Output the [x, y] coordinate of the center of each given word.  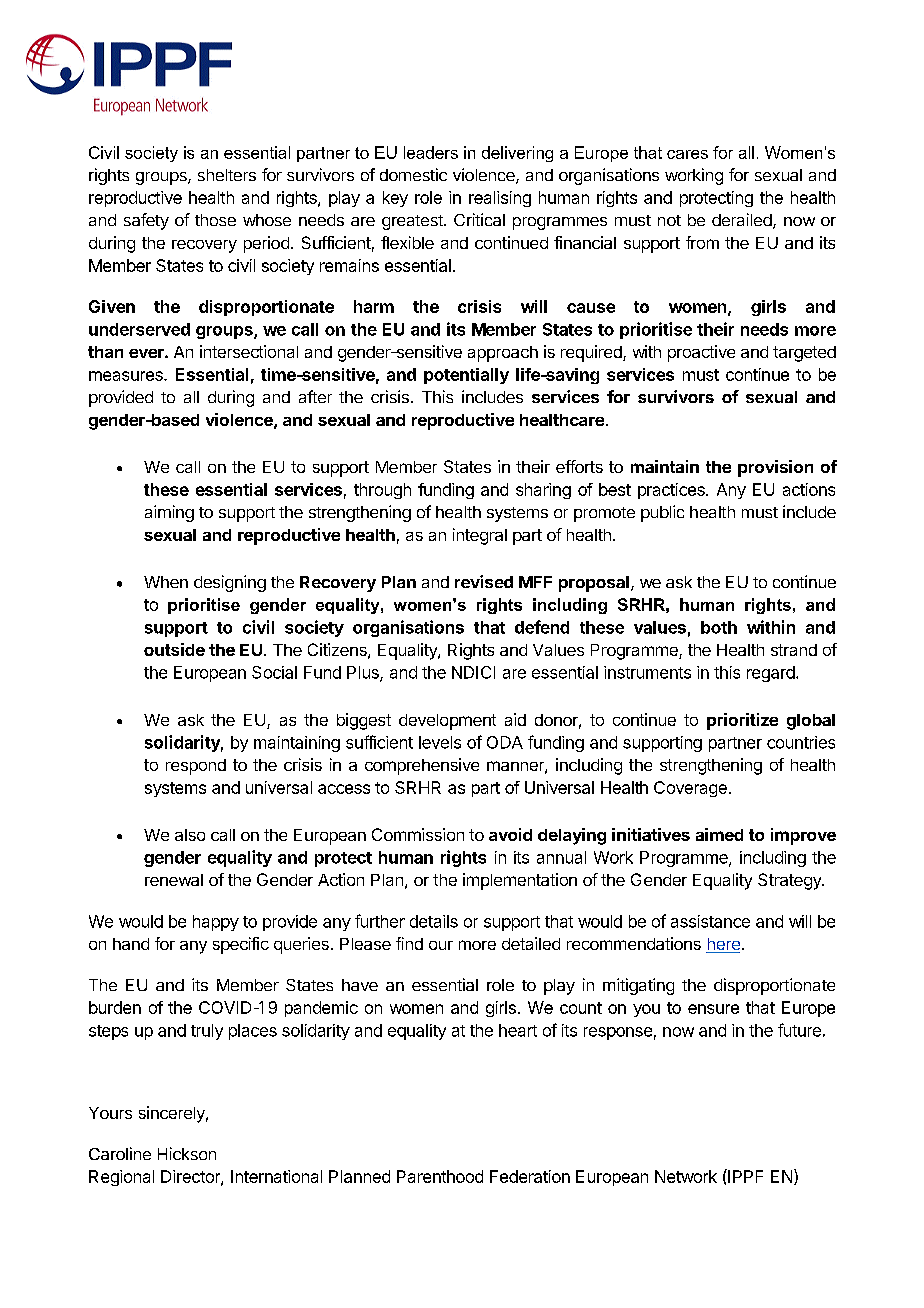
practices [672, 491]
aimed [719, 834]
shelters [227, 175]
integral [480, 536]
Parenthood [440, 1176]
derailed [743, 221]
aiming [169, 513]
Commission [418, 834]
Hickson [187, 1153]
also [190, 835]
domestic [413, 174]
